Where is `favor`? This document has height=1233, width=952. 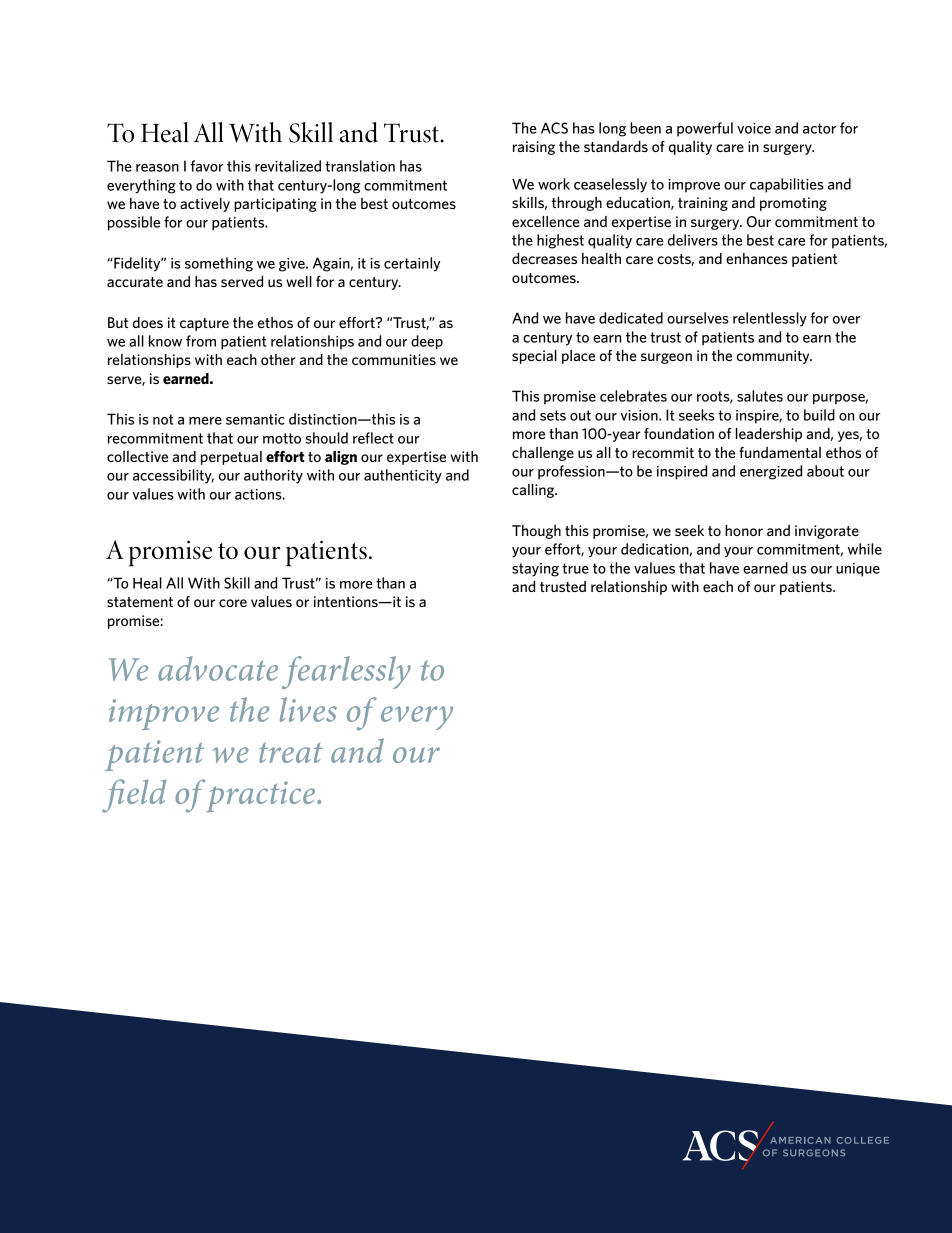
favor is located at coordinates (207, 166).
